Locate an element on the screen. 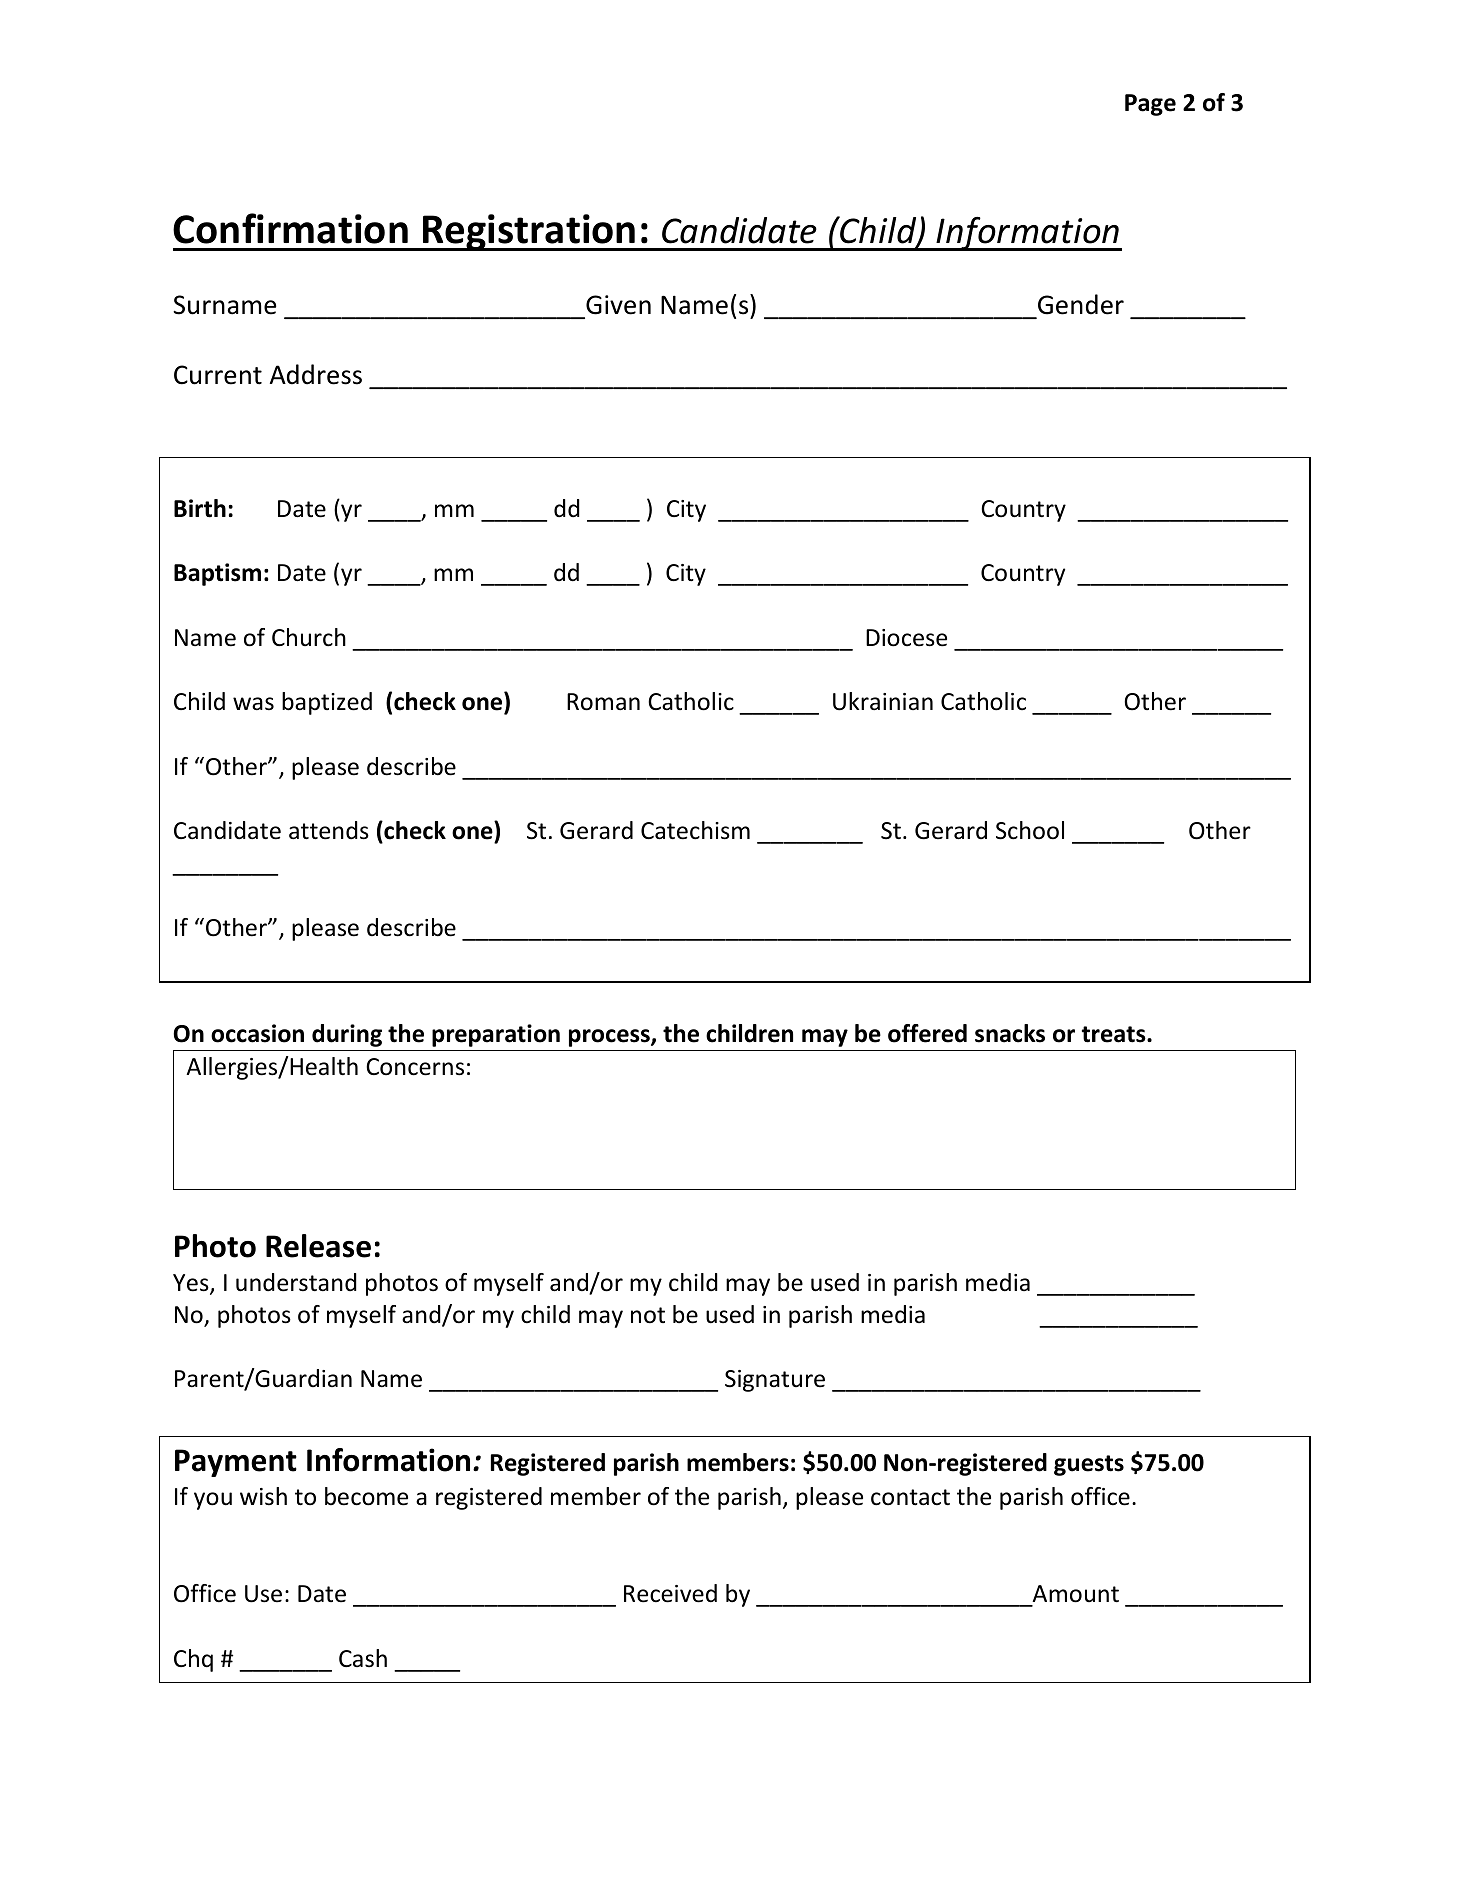  not is located at coordinates (648, 1315).
